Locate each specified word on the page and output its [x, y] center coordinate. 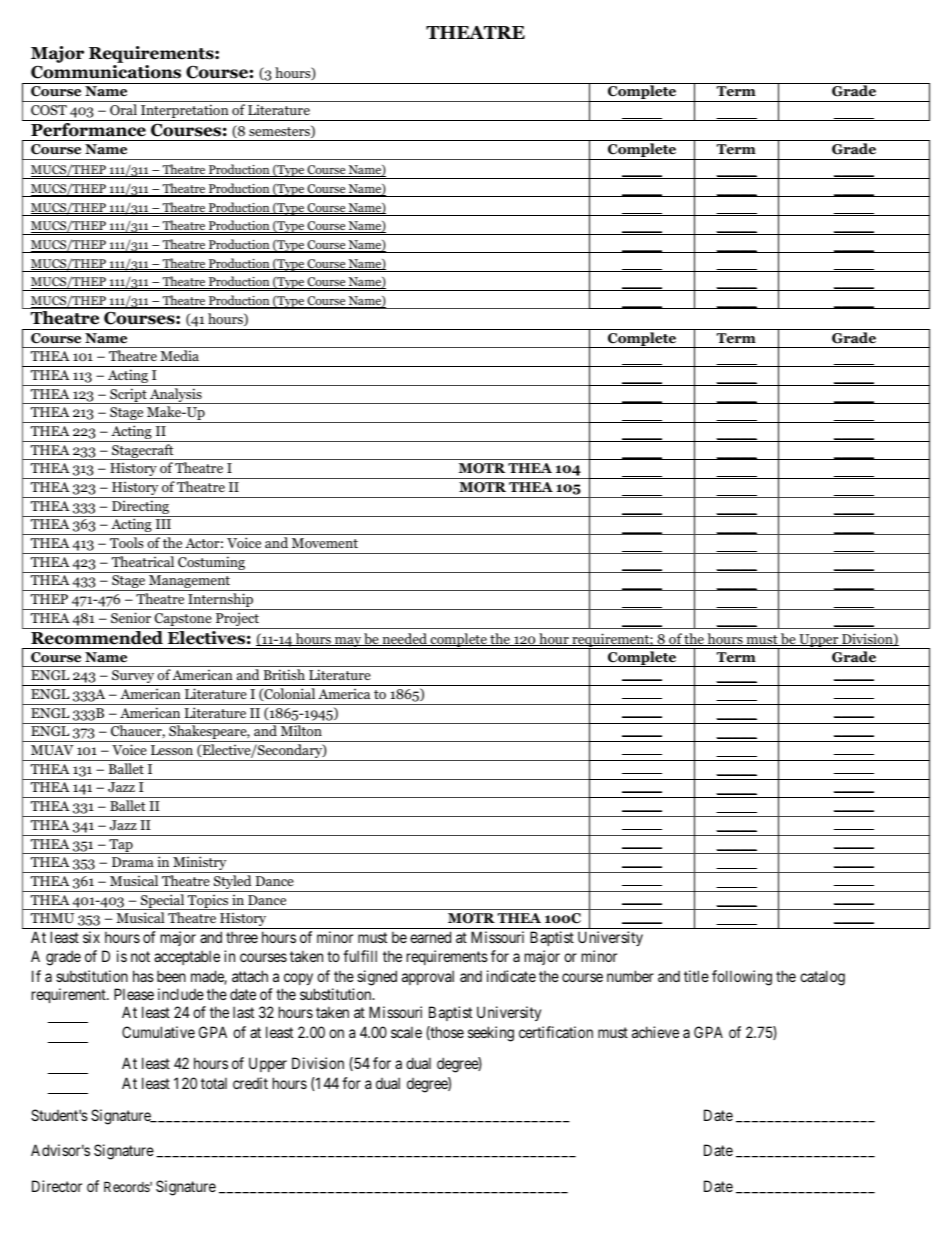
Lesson [172, 750]
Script [128, 396]
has [143, 976]
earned [430, 937]
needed [404, 639]
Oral [123, 110]
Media [179, 355]
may [348, 643]
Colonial [288, 694]
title [696, 976]
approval [428, 977]
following [742, 978]
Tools [126, 542]
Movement [325, 543]
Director [57, 1186]
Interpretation [185, 112]
